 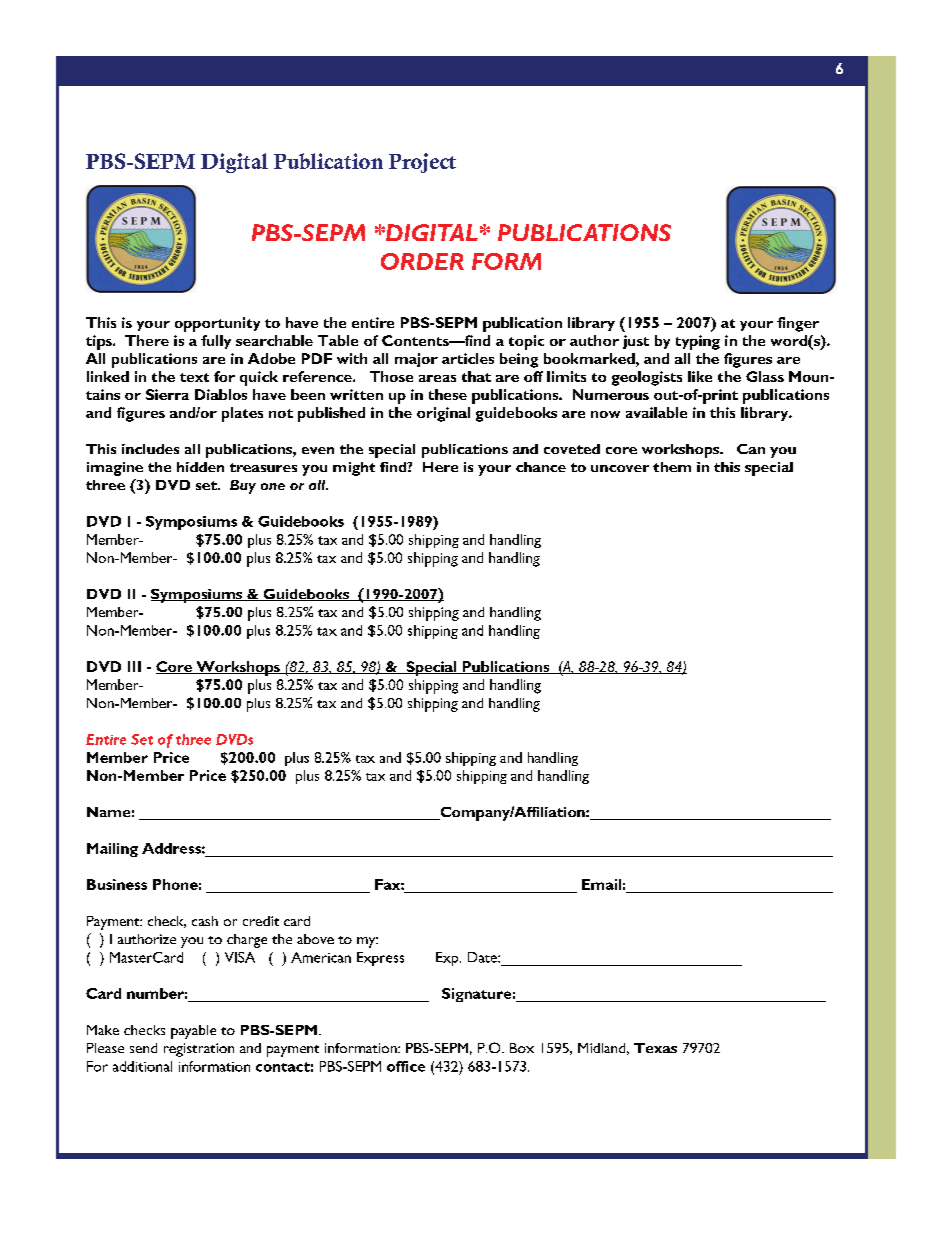 What do you see at coordinates (380, 959) in the page?
I see `Express` at bounding box center [380, 959].
